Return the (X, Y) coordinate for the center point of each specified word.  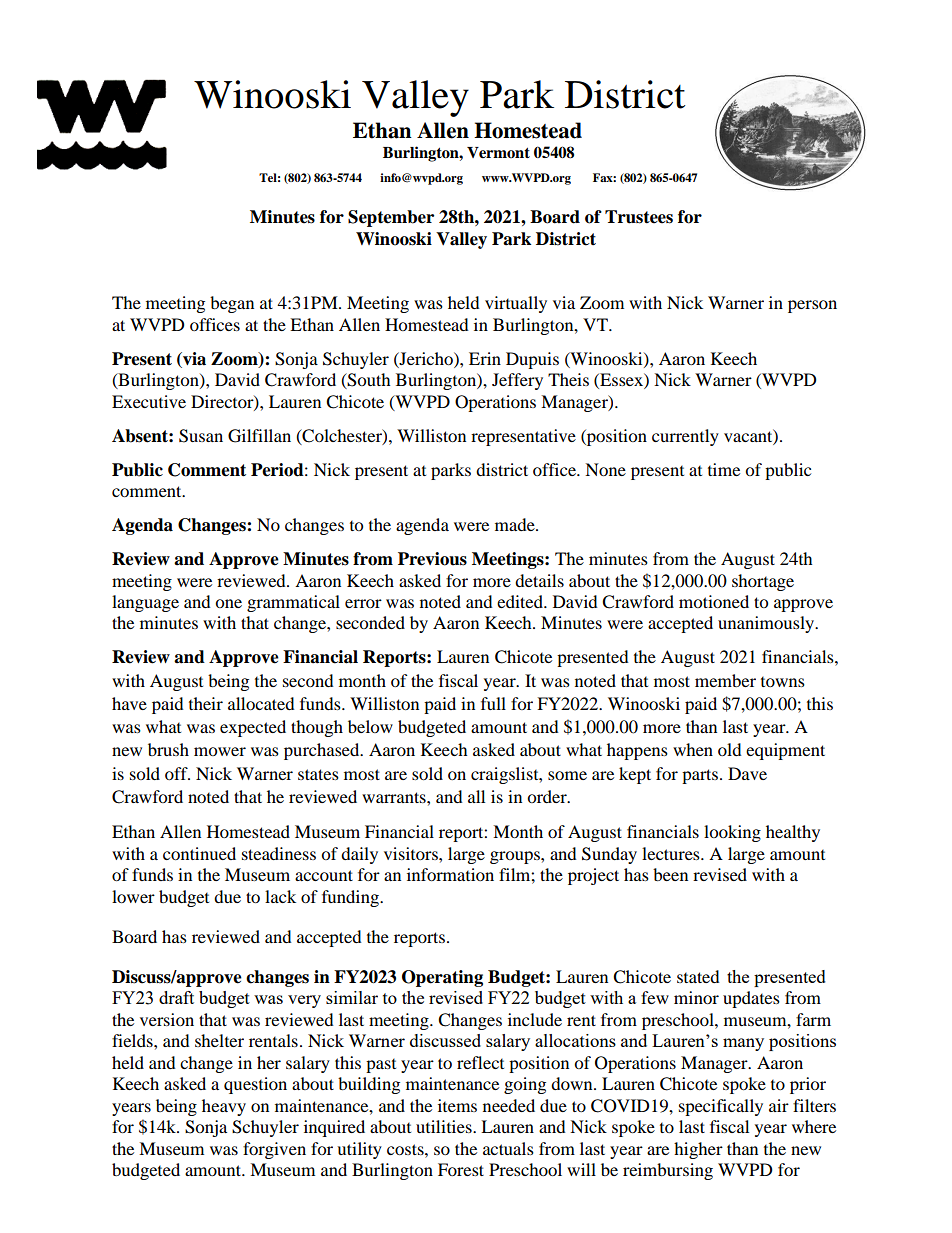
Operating (442, 978)
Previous (432, 559)
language (145, 603)
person (812, 306)
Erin (485, 358)
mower (220, 751)
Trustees (639, 217)
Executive (149, 401)
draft (176, 997)
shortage (763, 582)
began (232, 304)
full (493, 703)
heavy (224, 1107)
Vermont (498, 152)
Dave (747, 773)
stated (698, 976)
